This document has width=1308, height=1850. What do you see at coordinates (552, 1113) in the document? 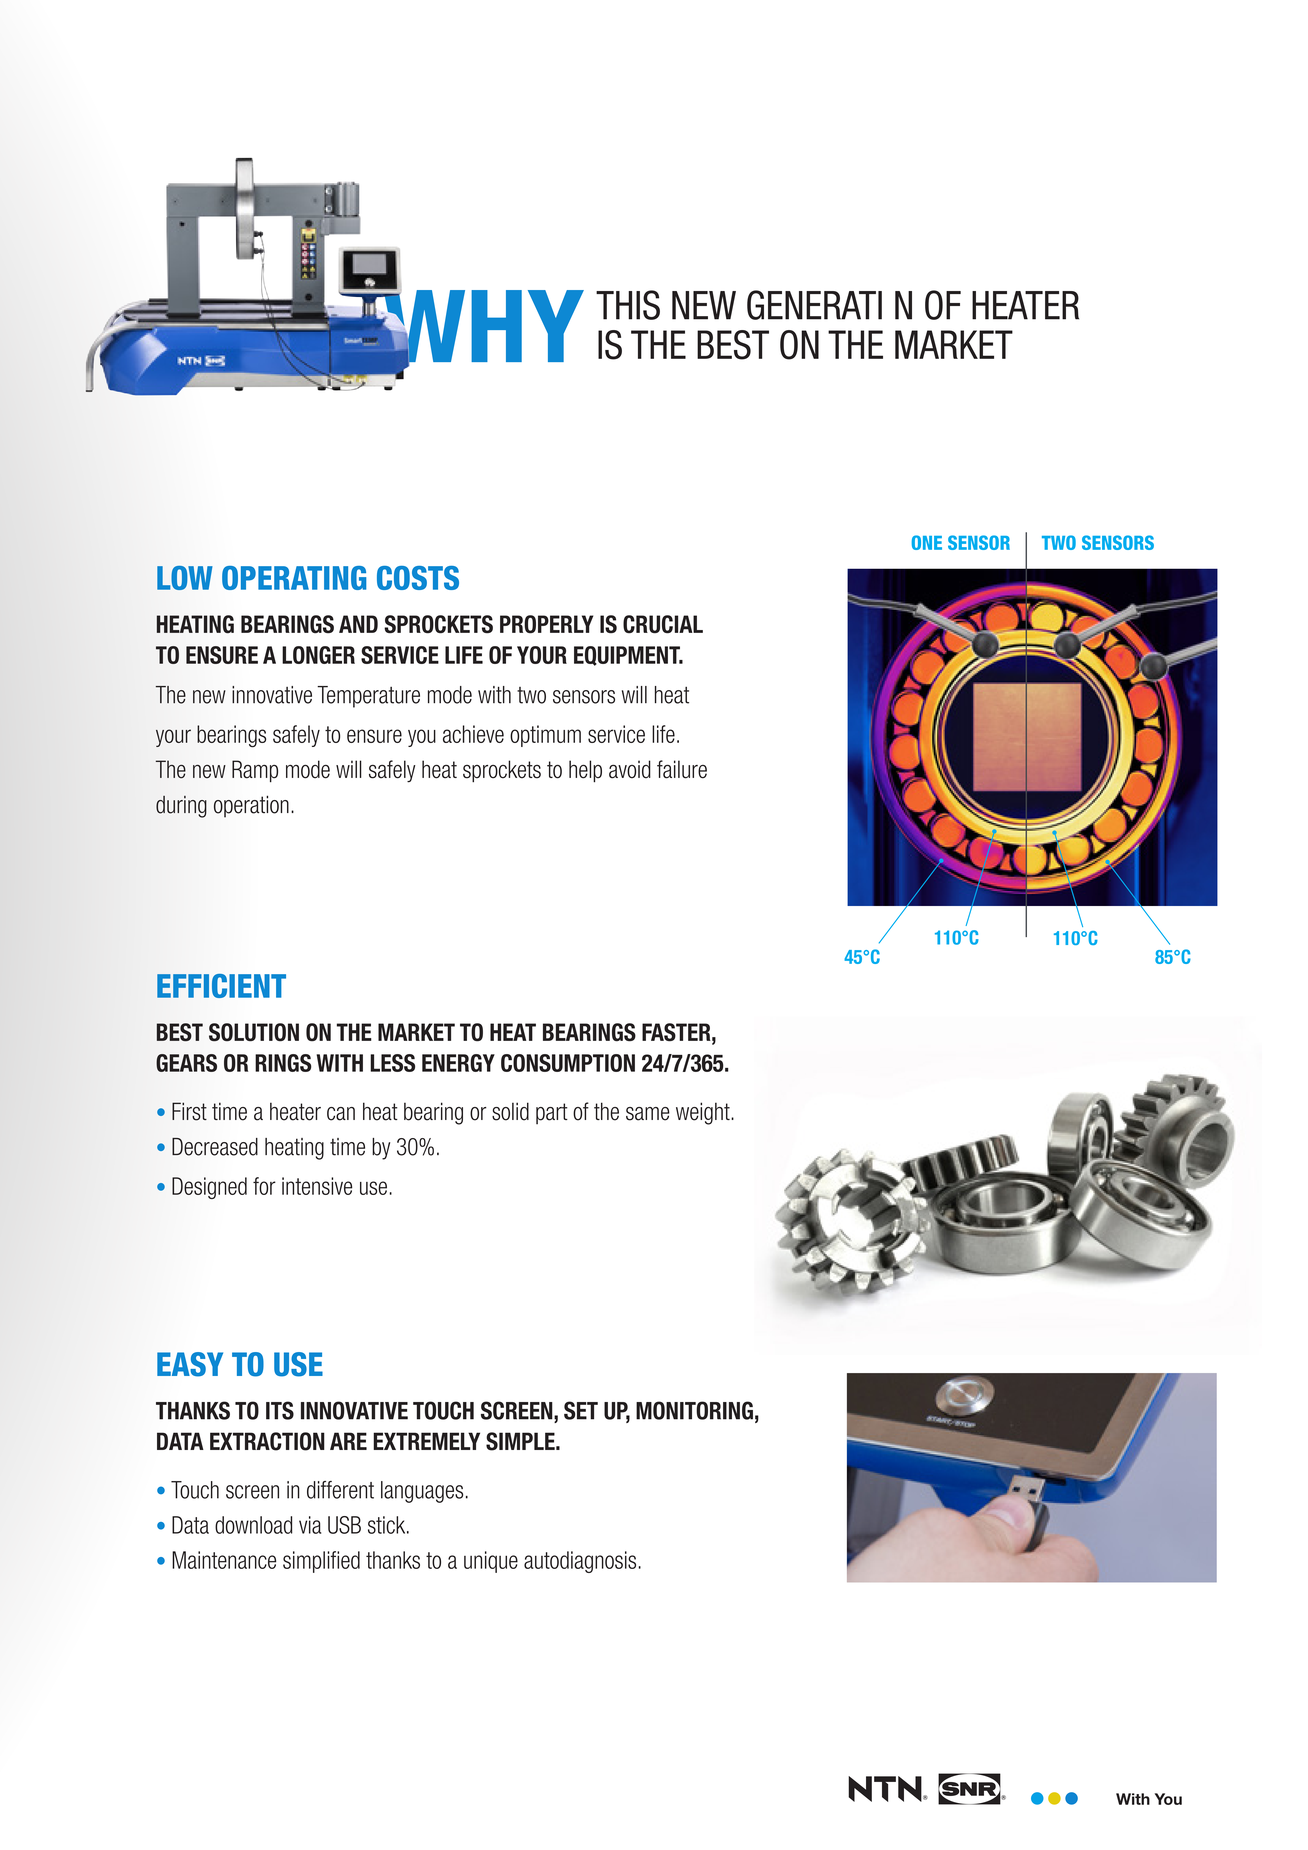
I see `part` at bounding box center [552, 1113].
